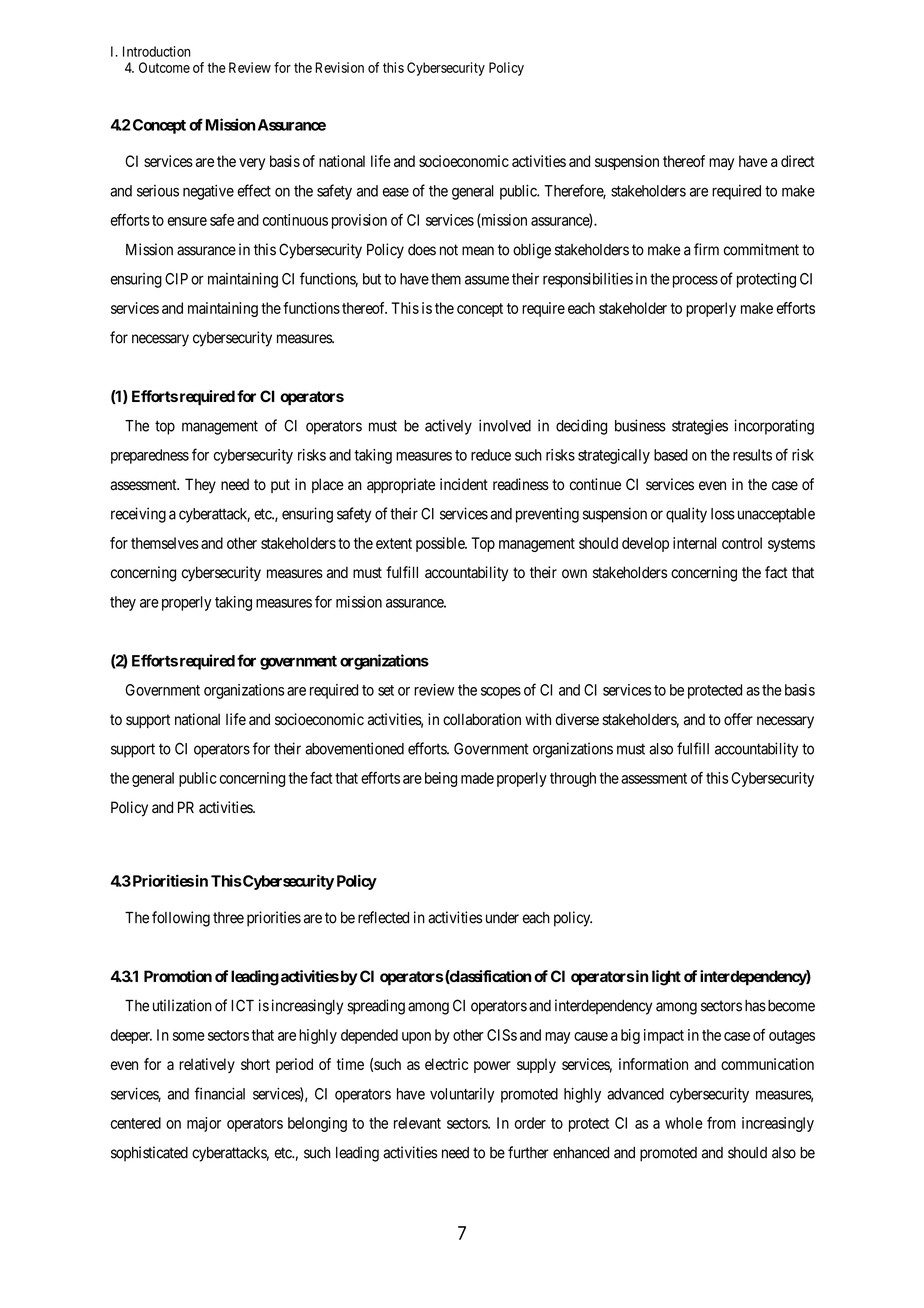 This screenshot has width=924, height=1308. I want to click on internal, so click(695, 543).
